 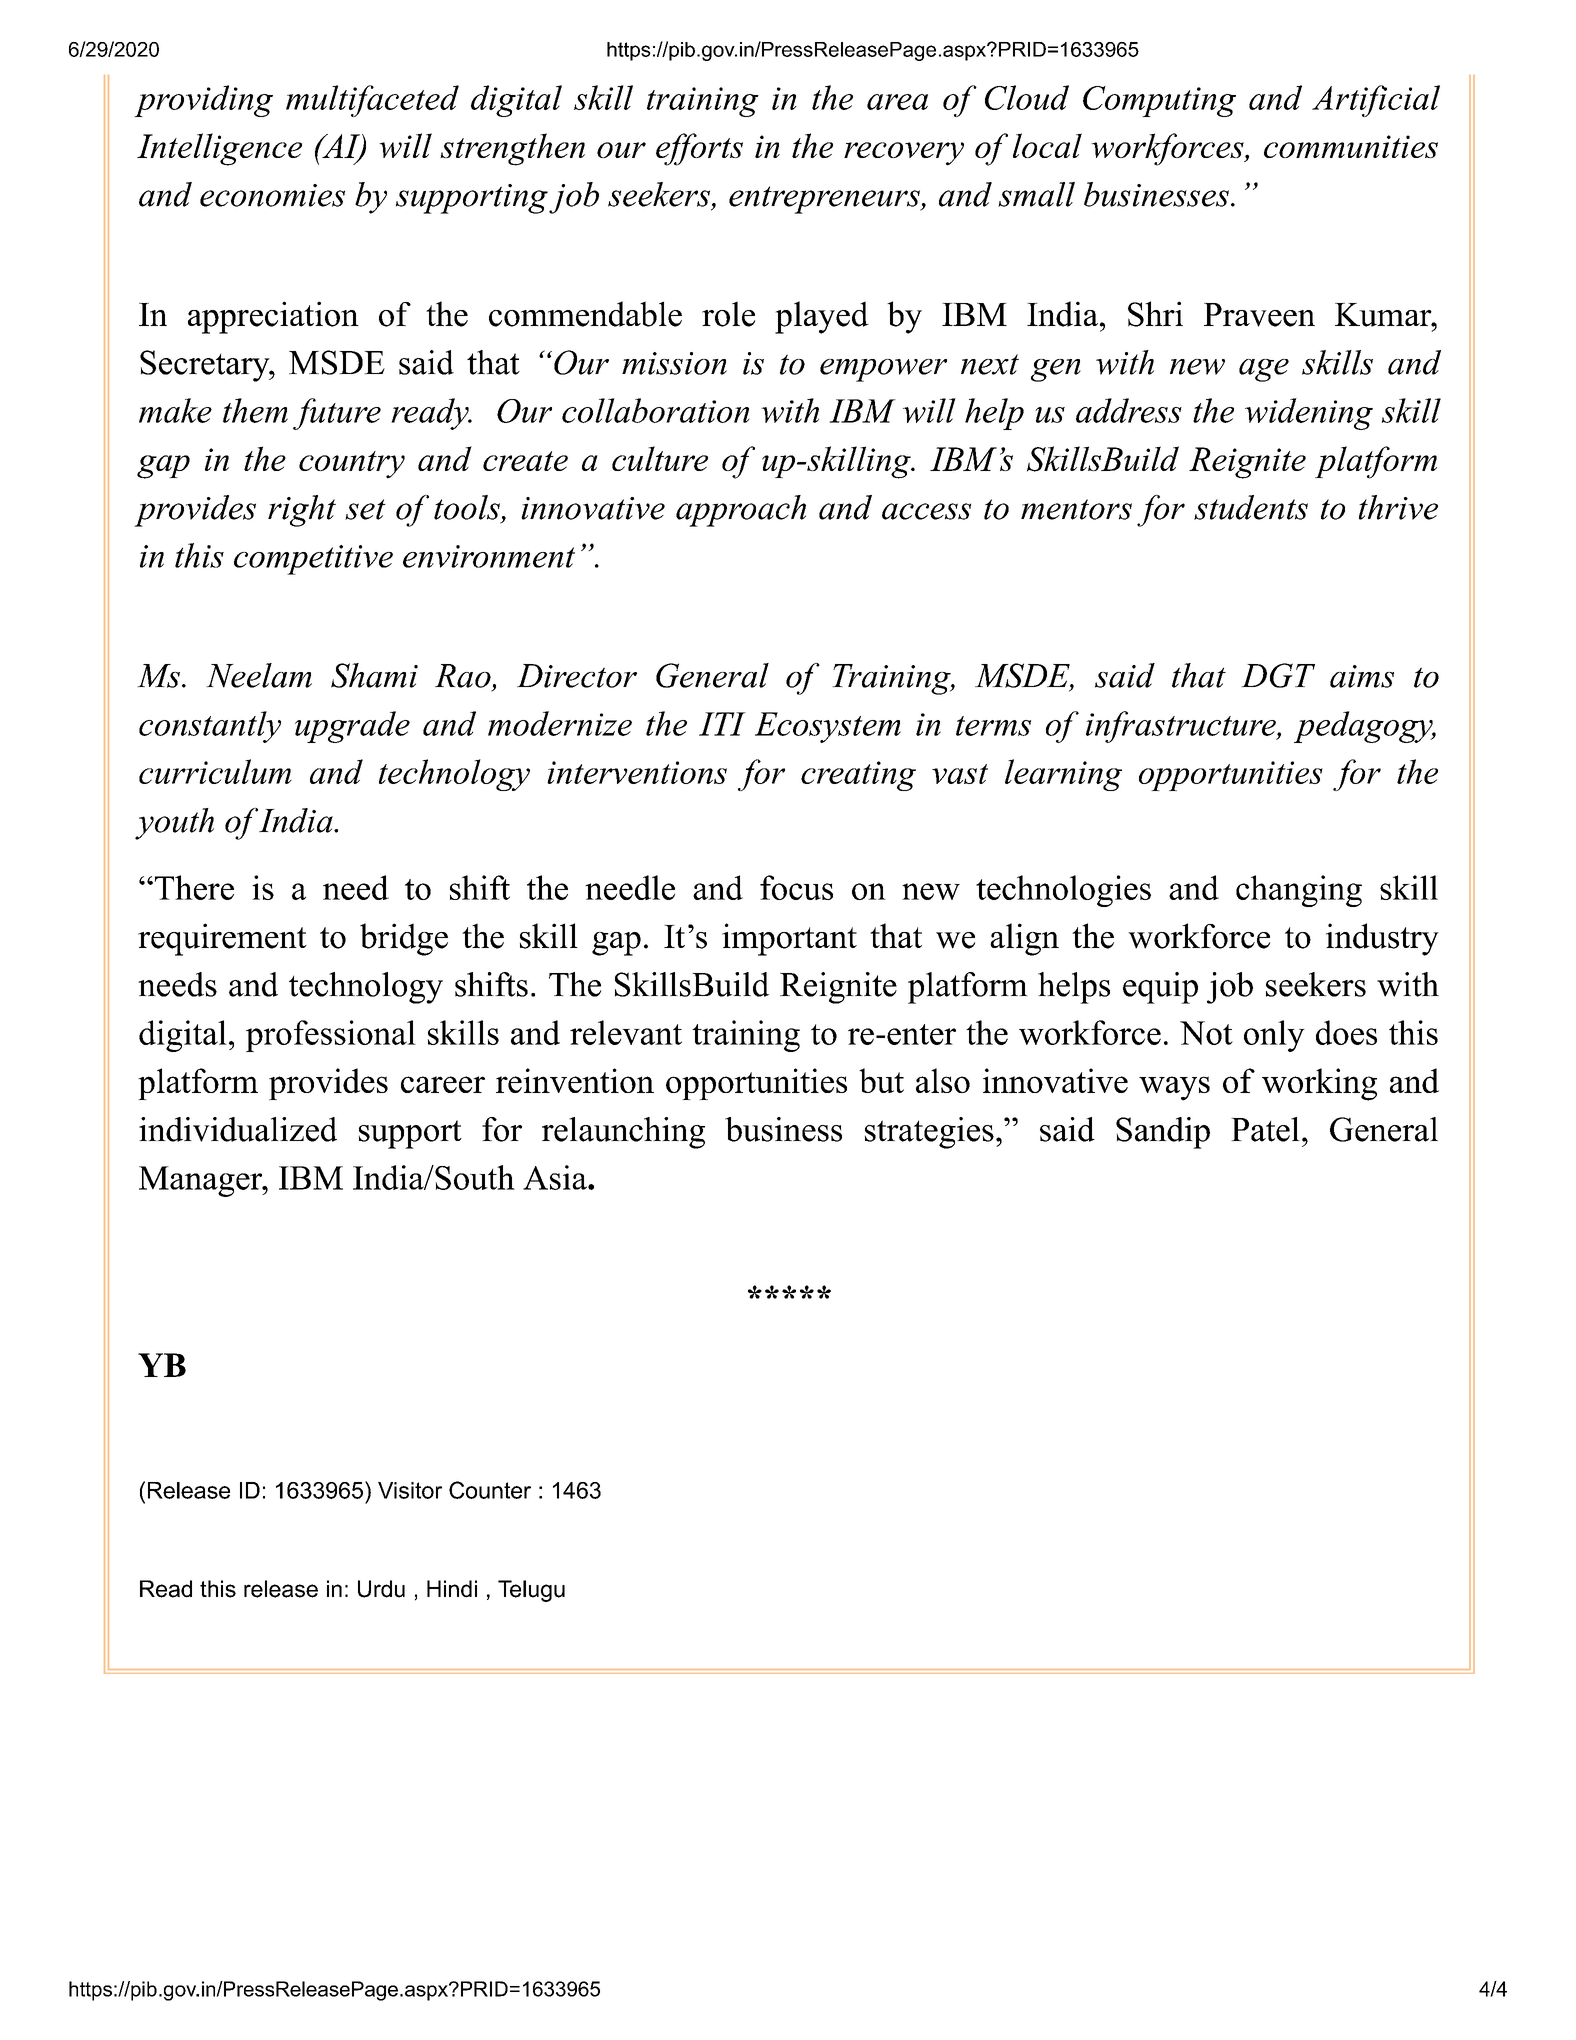 I want to click on Ecosystem, so click(x=828, y=727).
